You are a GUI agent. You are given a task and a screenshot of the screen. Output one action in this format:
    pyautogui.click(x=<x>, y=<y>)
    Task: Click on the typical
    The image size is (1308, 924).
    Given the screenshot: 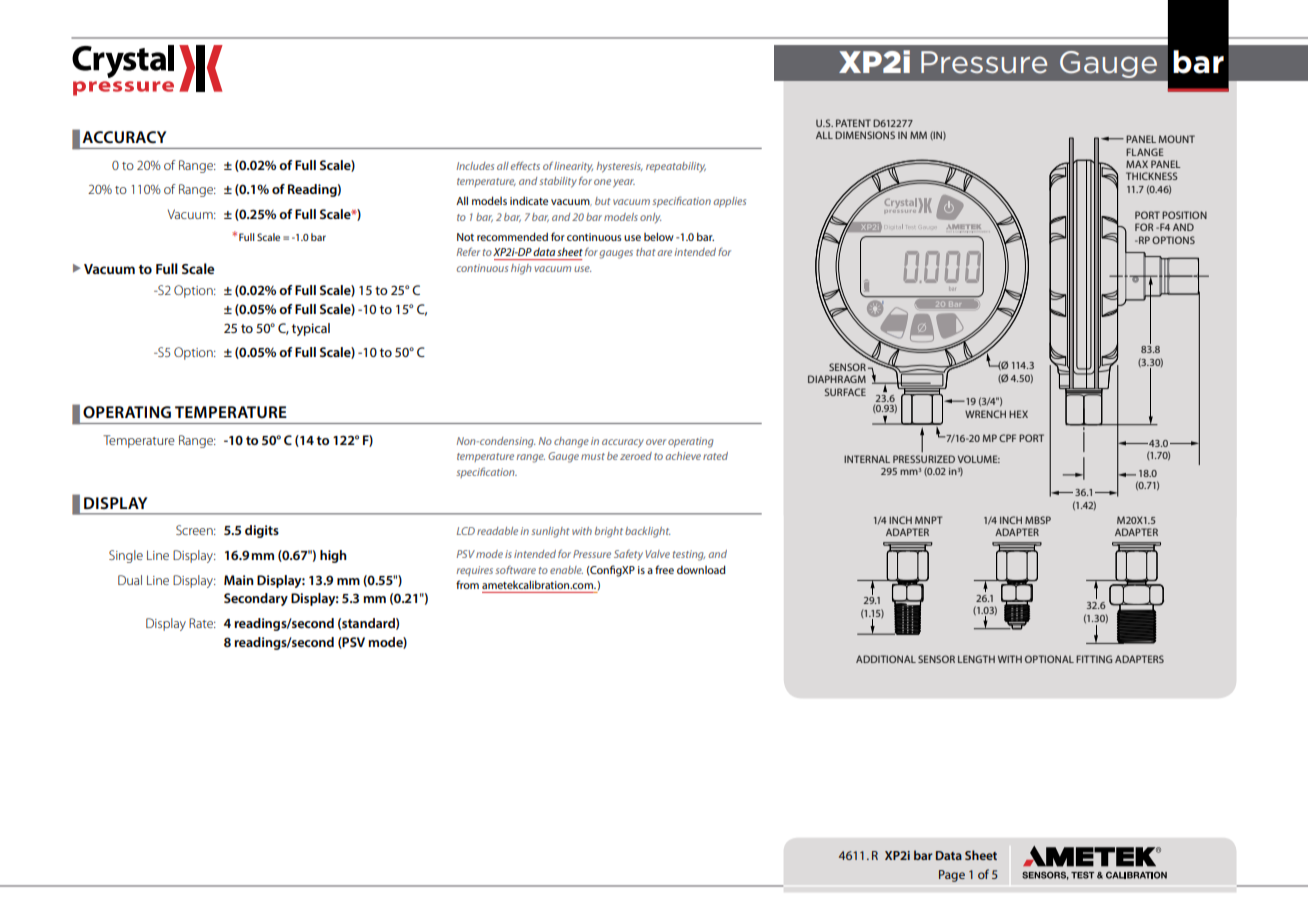 What is the action you would take?
    pyautogui.click(x=311, y=329)
